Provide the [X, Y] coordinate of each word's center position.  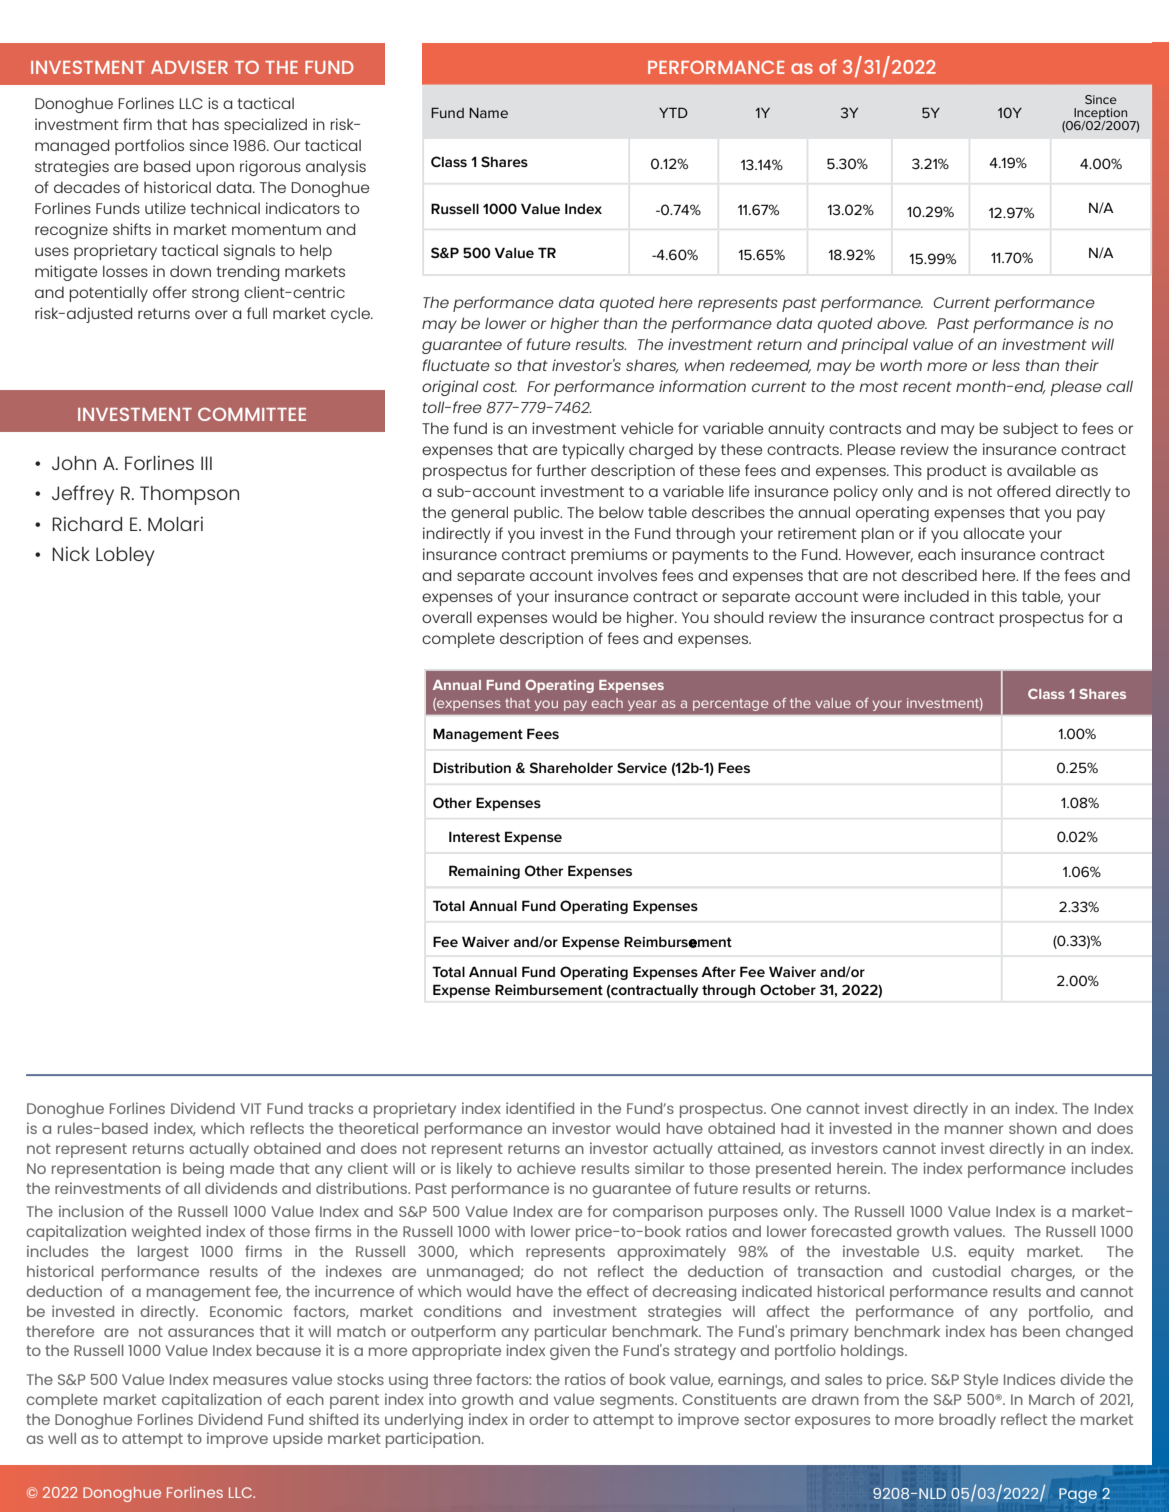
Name [488, 113]
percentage [730, 705]
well [62, 1438]
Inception [1102, 115]
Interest [474, 836]
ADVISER [189, 67]
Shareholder [571, 767]
